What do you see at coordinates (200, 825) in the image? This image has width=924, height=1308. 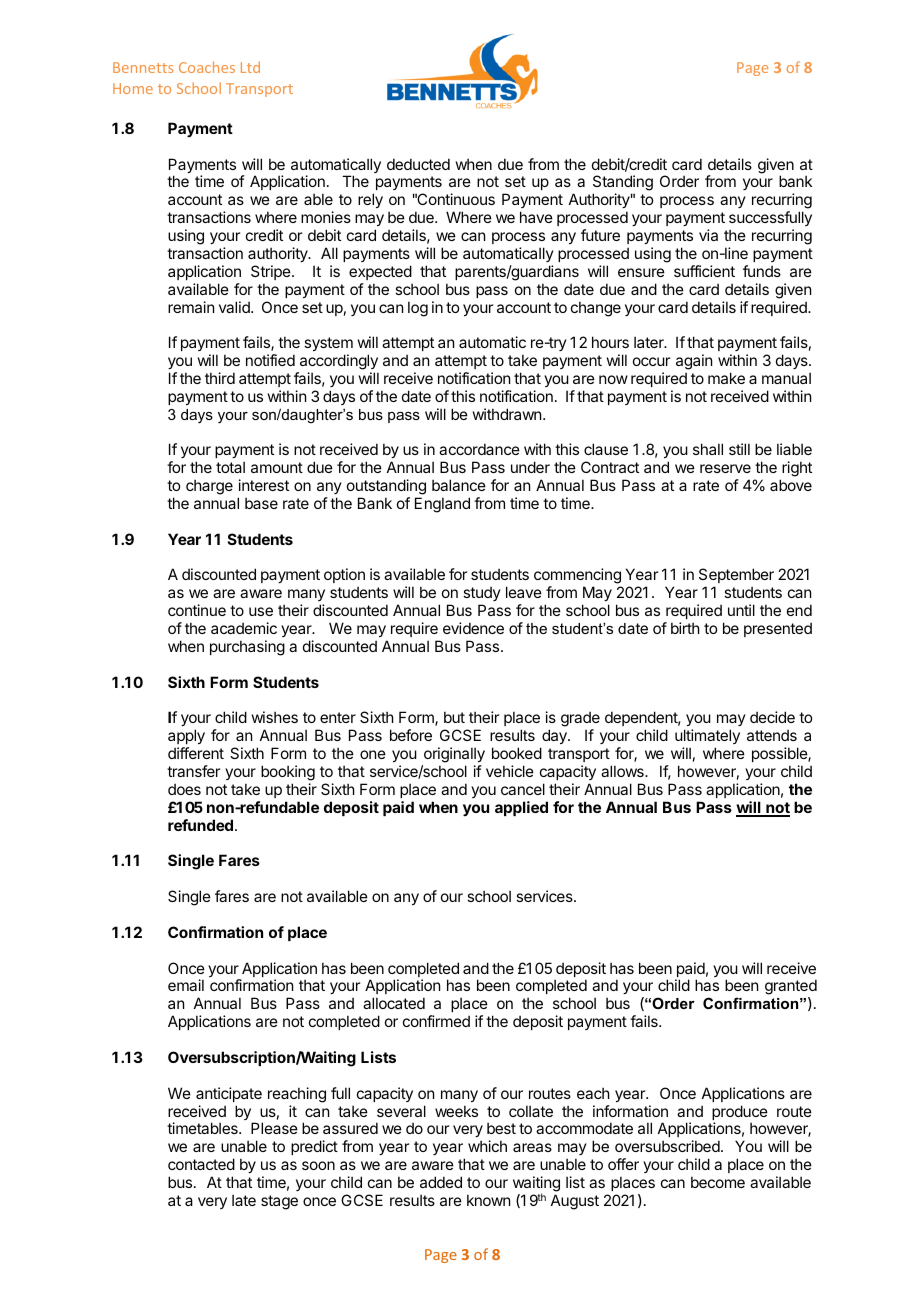 I see `refunded` at bounding box center [200, 825].
